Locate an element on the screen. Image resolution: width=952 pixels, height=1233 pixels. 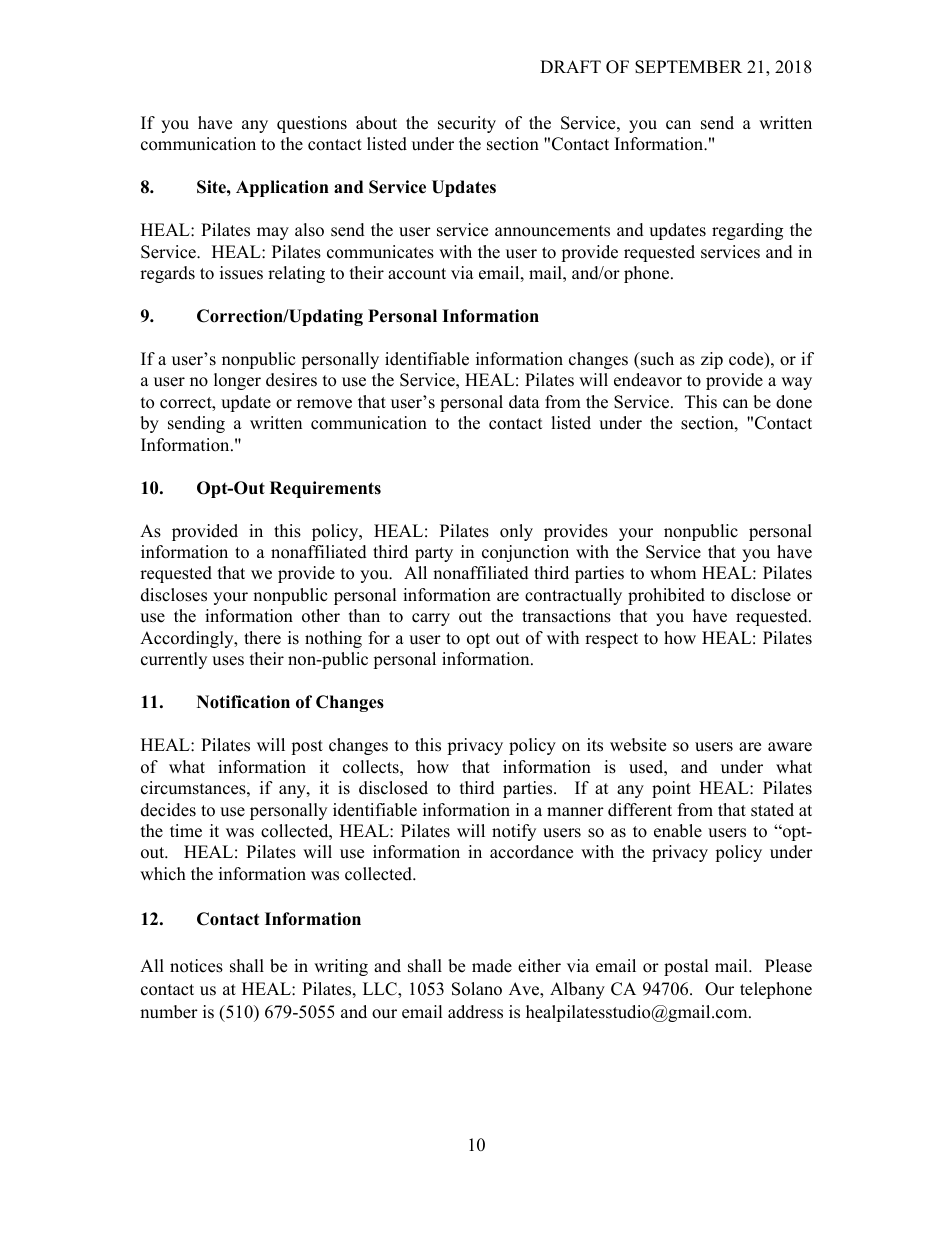
questions is located at coordinates (312, 124).
